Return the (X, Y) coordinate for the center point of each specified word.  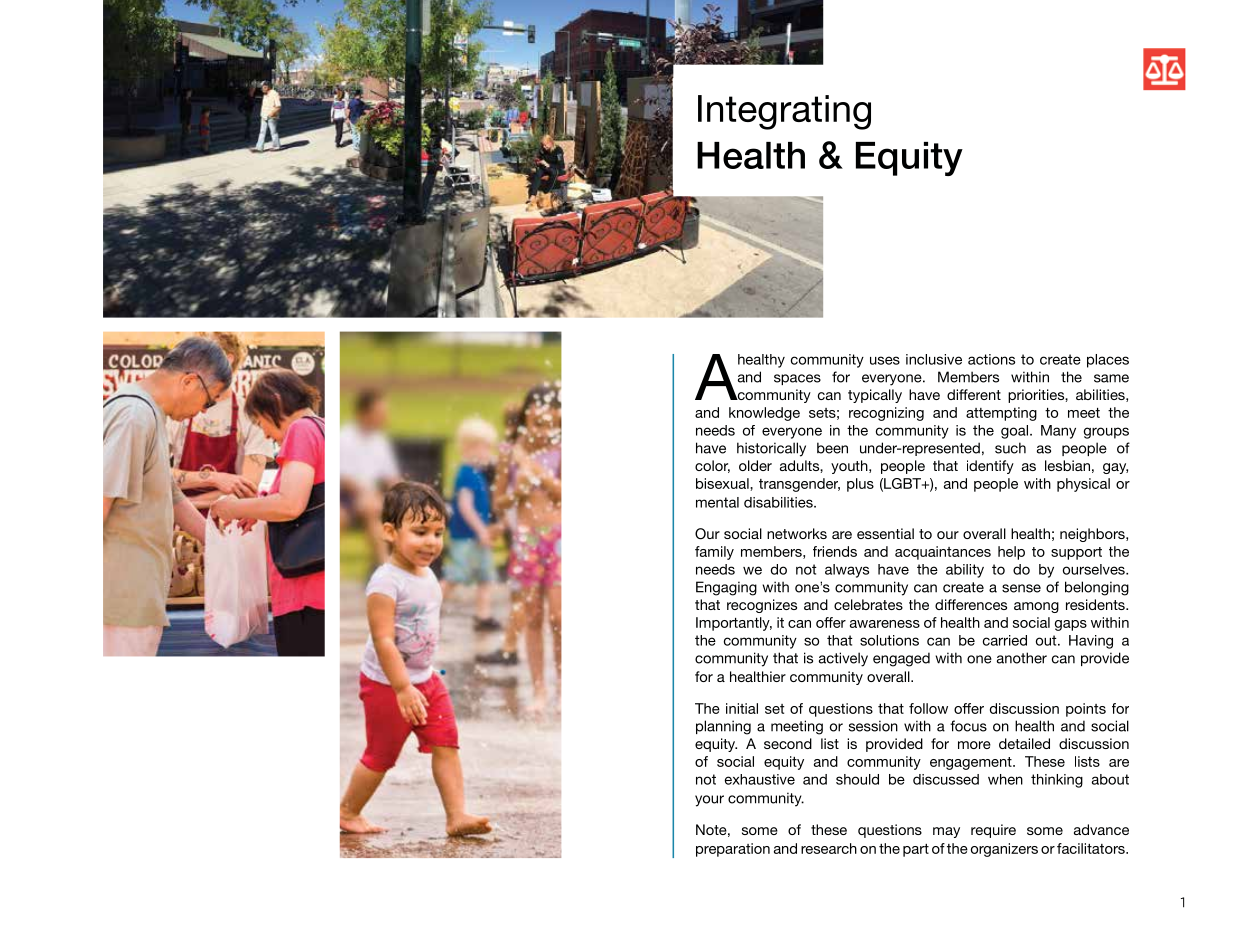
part (916, 850)
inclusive (934, 359)
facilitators (1092, 848)
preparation (733, 850)
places (1108, 361)
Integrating (784, 112)
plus (860, 485)
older (755, 465)
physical (1083, 485)
